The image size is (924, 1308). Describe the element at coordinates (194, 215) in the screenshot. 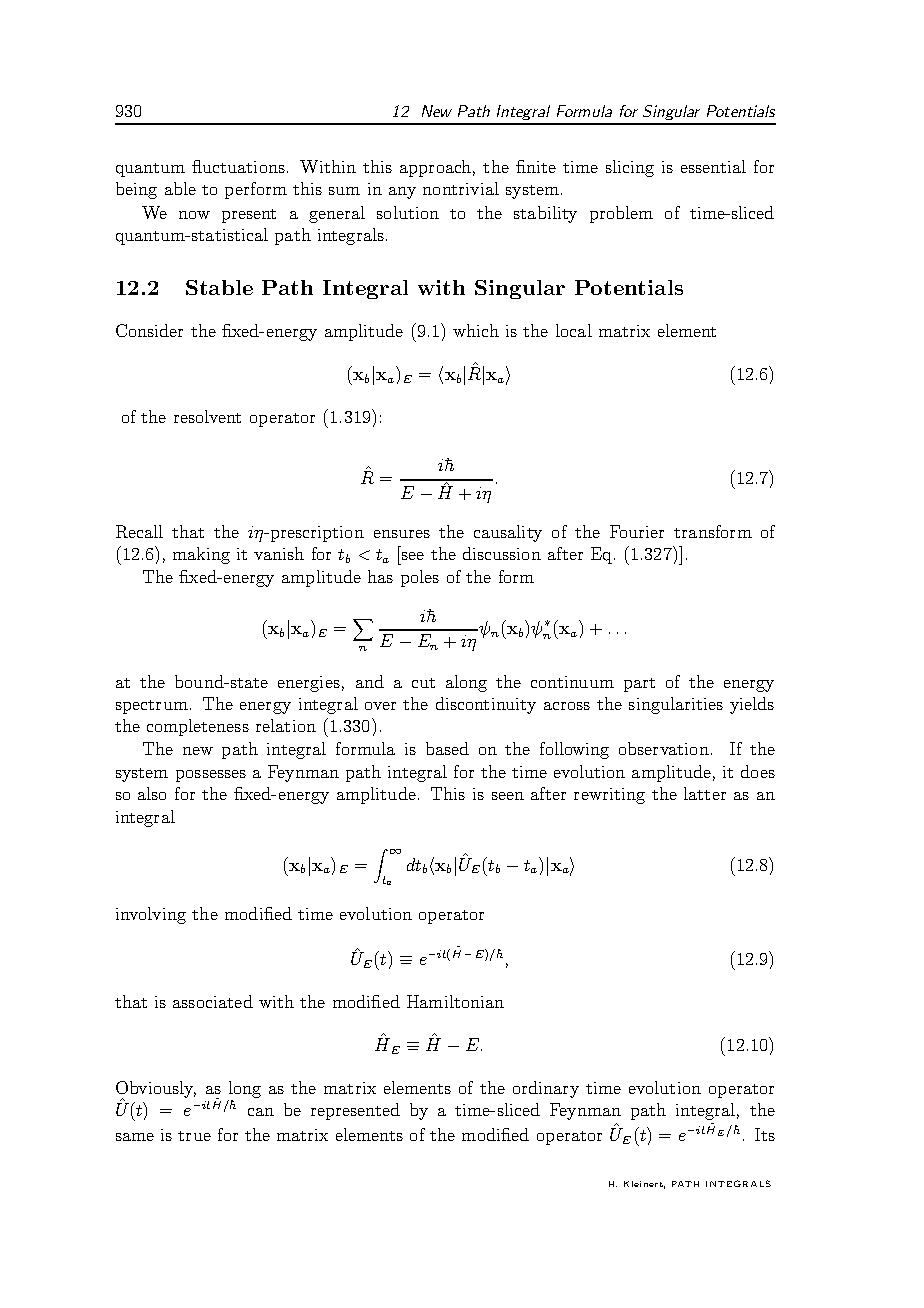

I see `now` at that location.
